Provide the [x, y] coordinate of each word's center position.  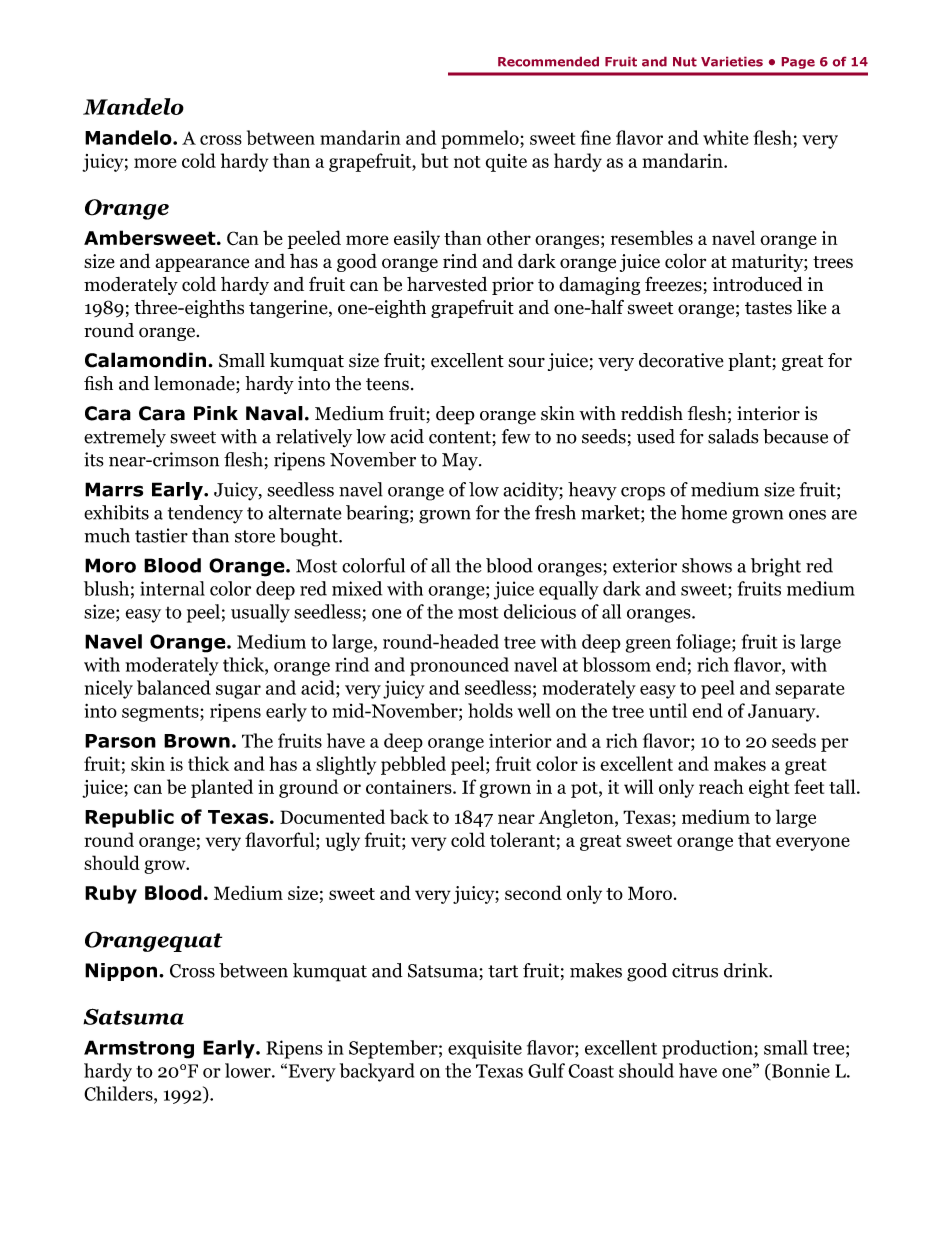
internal [172, 588]
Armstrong [139, 1049]
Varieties [732, 62]
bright [776, 567]
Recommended [548, 62]
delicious [540, 611]
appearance [202, 265]
